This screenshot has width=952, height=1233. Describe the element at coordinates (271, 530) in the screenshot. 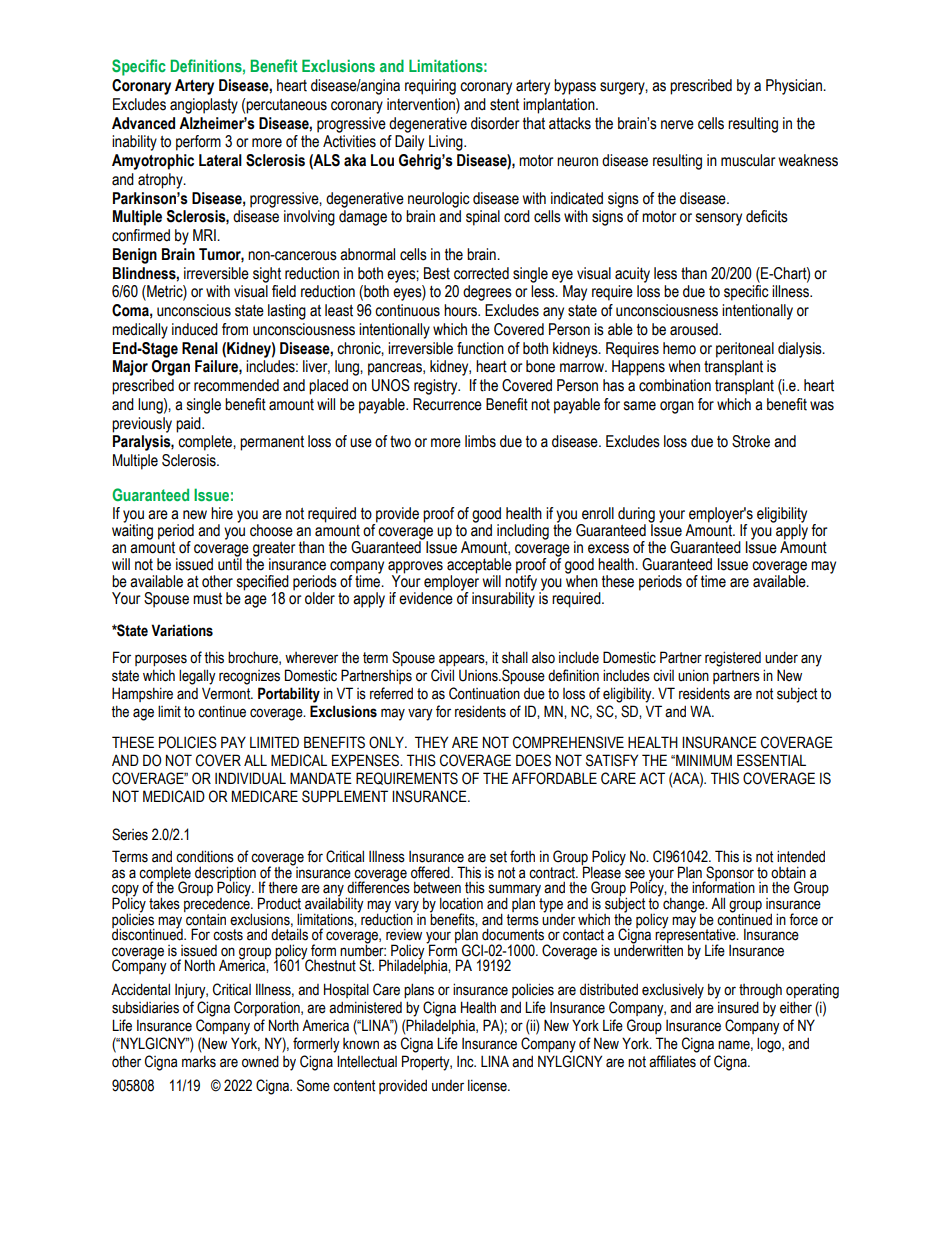

I see `choose` at that location.
